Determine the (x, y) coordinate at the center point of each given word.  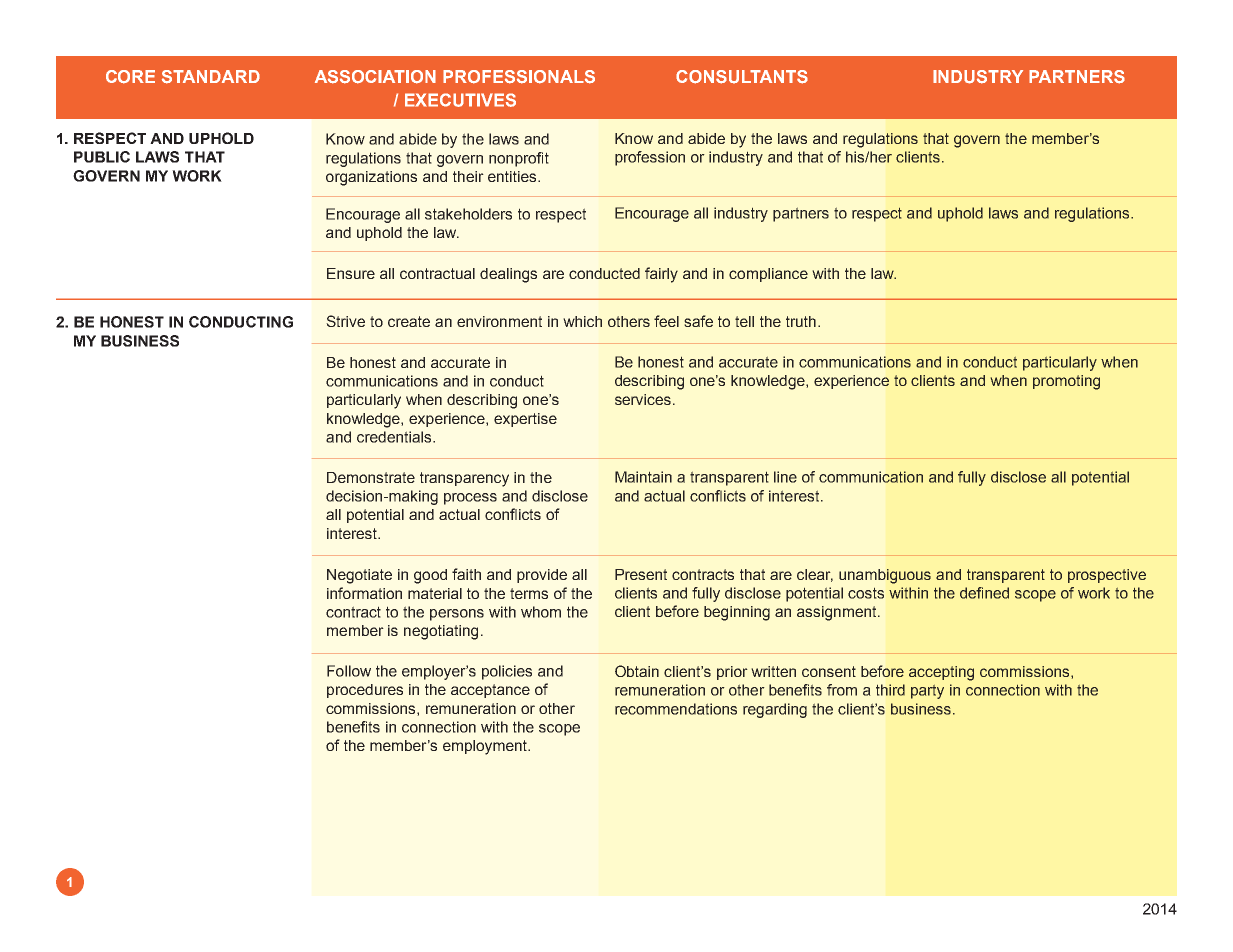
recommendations (676, 709)
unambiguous (885, 576)
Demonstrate (371, 477)
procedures (365, 691)
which (582, 321)
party (927, 692)
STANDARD (211, 77)
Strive (345, 321)
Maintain (643, 477)
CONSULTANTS (742, 77)
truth (801, 321)
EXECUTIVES (460, 100)
